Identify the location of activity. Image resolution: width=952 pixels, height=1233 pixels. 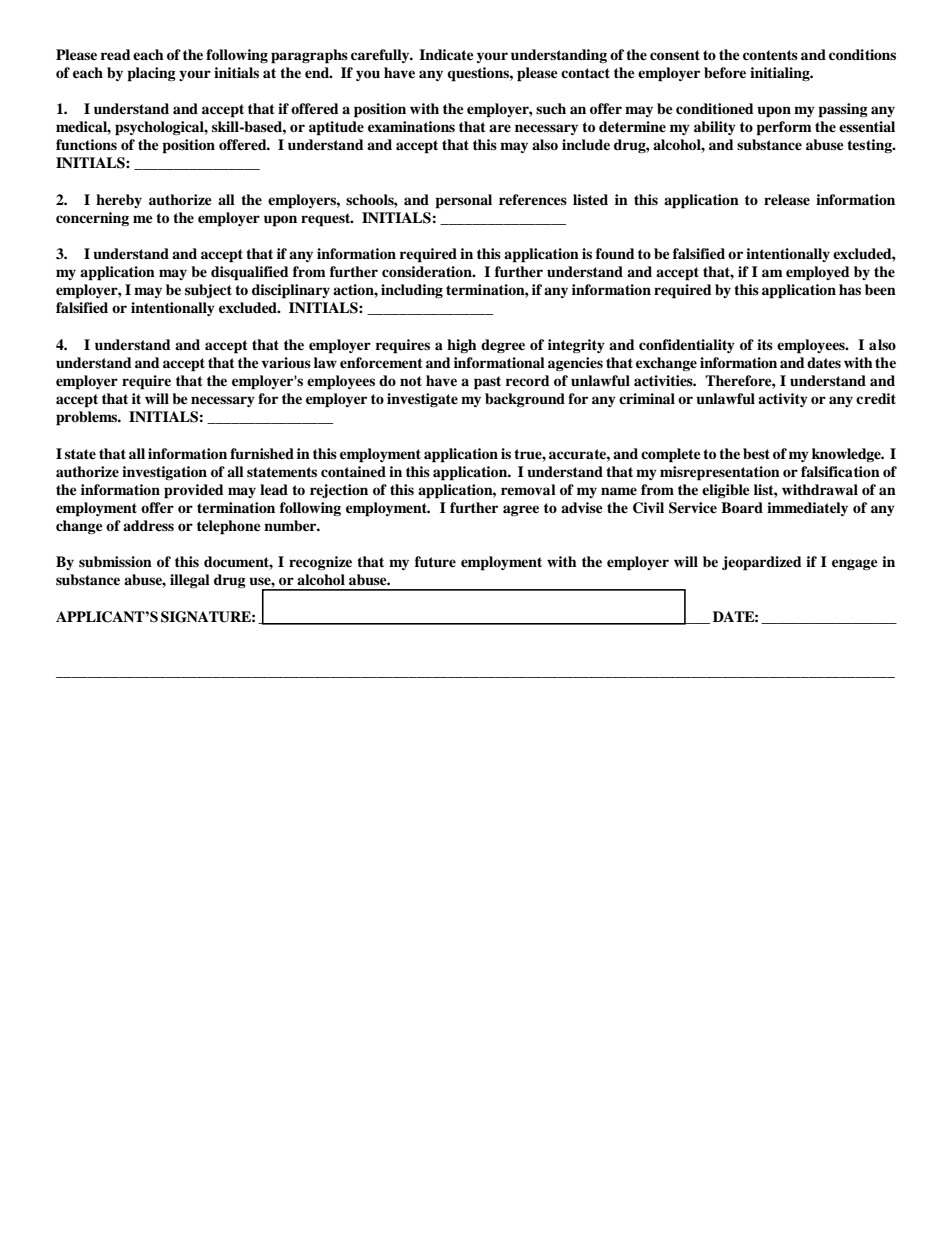
(783, 400).
